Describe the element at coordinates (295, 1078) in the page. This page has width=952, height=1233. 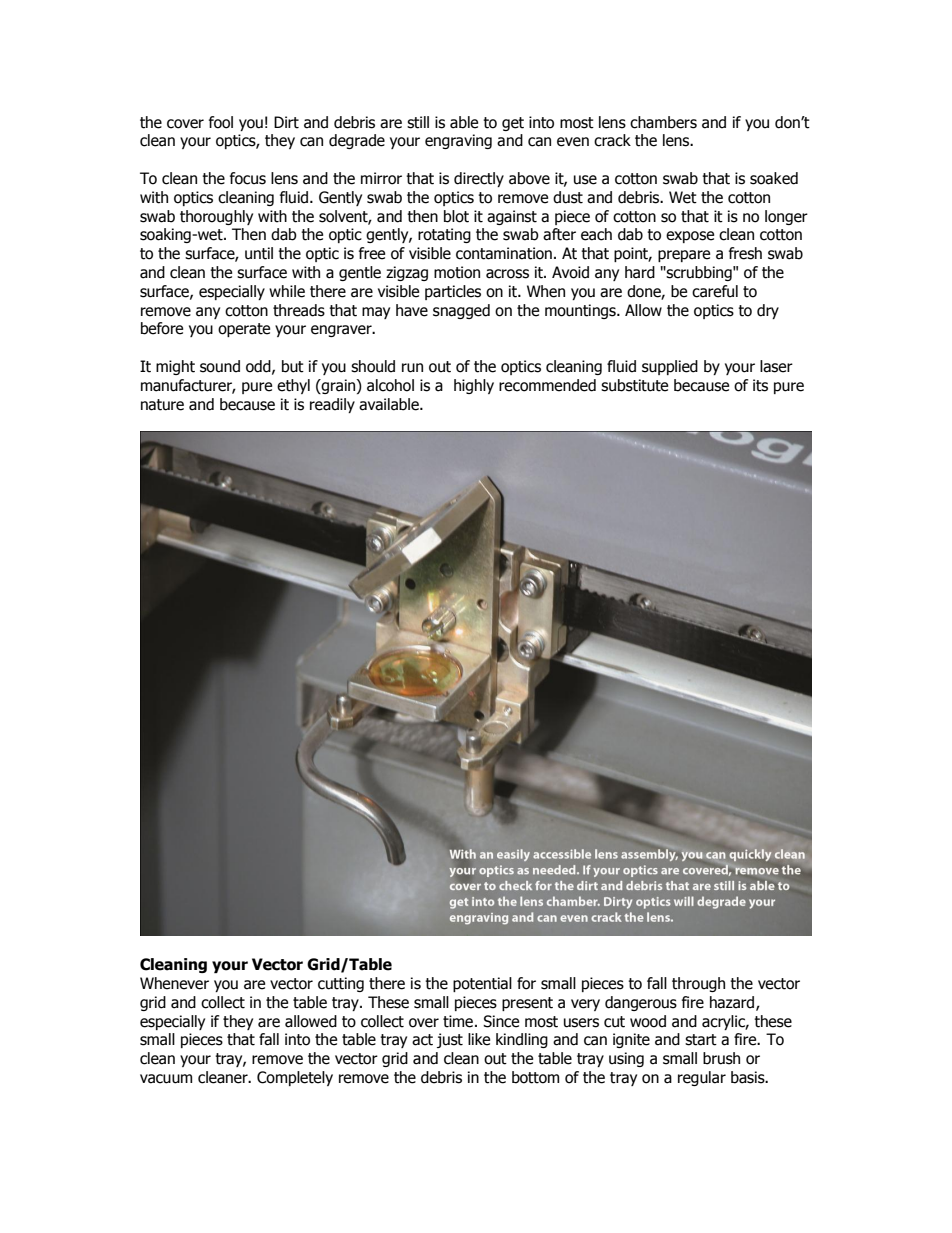
I see `Completely` at that location.
